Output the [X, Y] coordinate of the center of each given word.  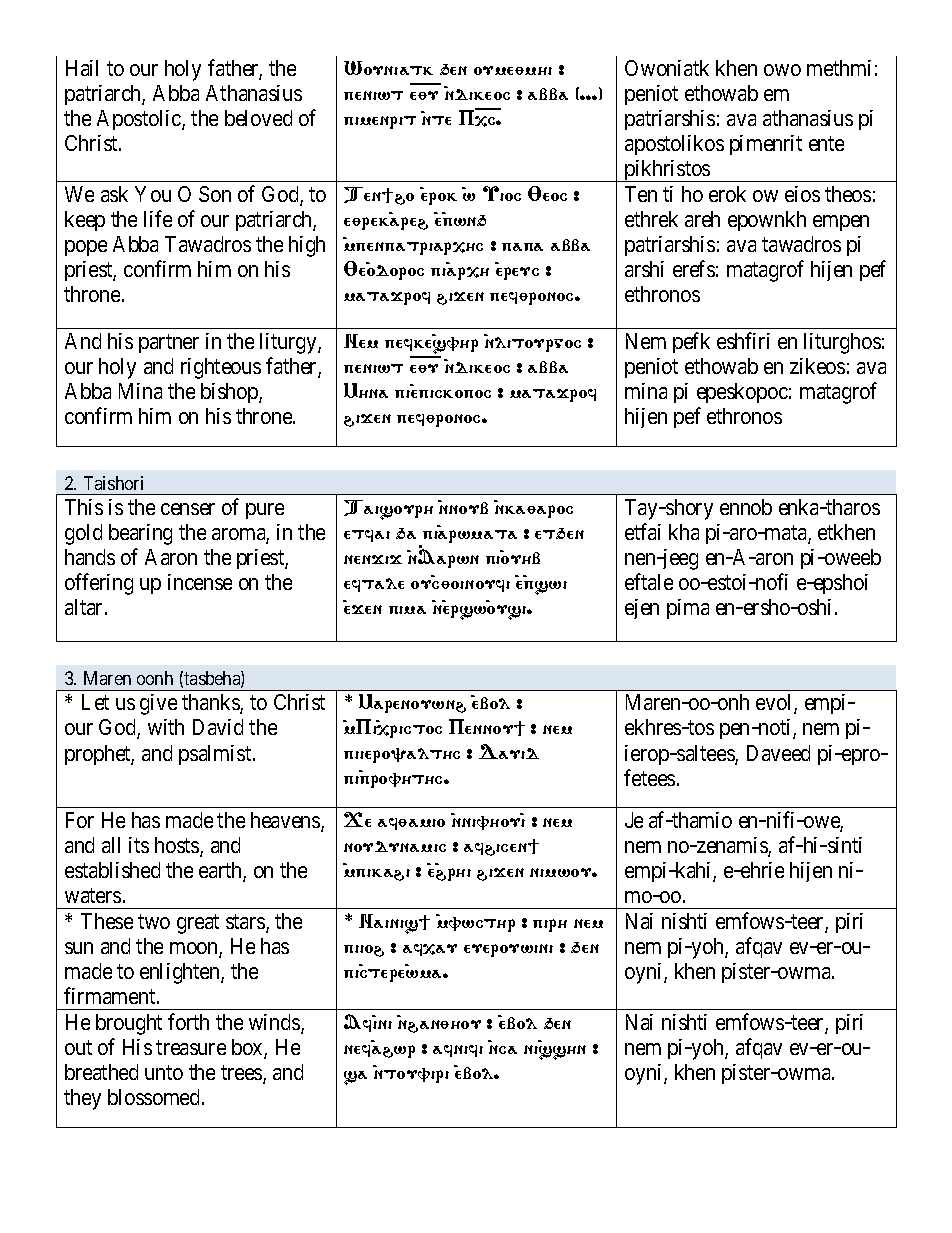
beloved [258, 118]
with [166, 727]
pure [265, 511]
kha [684, 532]
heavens [286, 821]
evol [775, 704]
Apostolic [140, 120]
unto [164, 1073]
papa [522, 247]
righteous [221, 368]
